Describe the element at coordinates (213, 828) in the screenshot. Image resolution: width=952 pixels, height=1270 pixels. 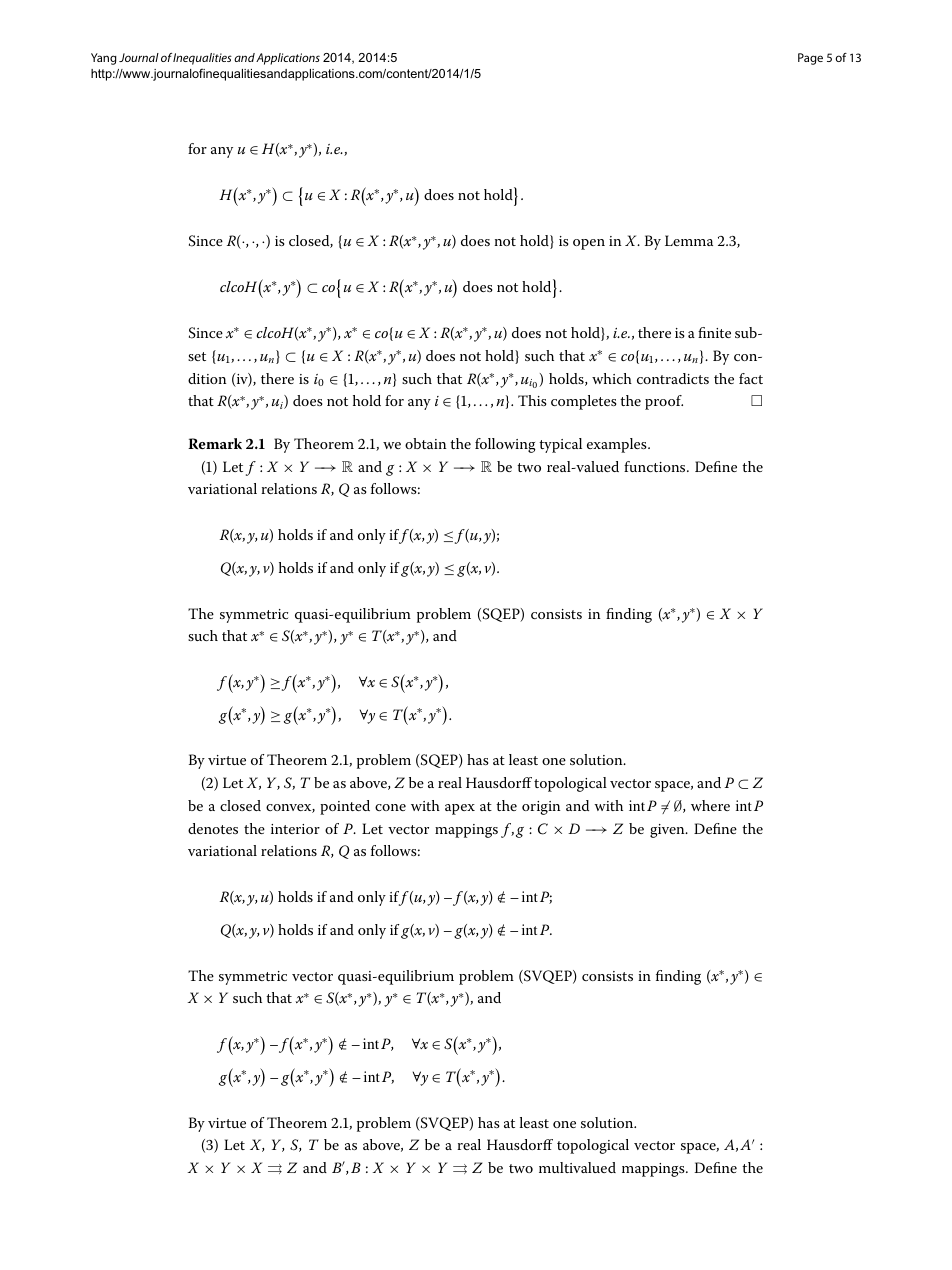
I see `denotes` at that location.
